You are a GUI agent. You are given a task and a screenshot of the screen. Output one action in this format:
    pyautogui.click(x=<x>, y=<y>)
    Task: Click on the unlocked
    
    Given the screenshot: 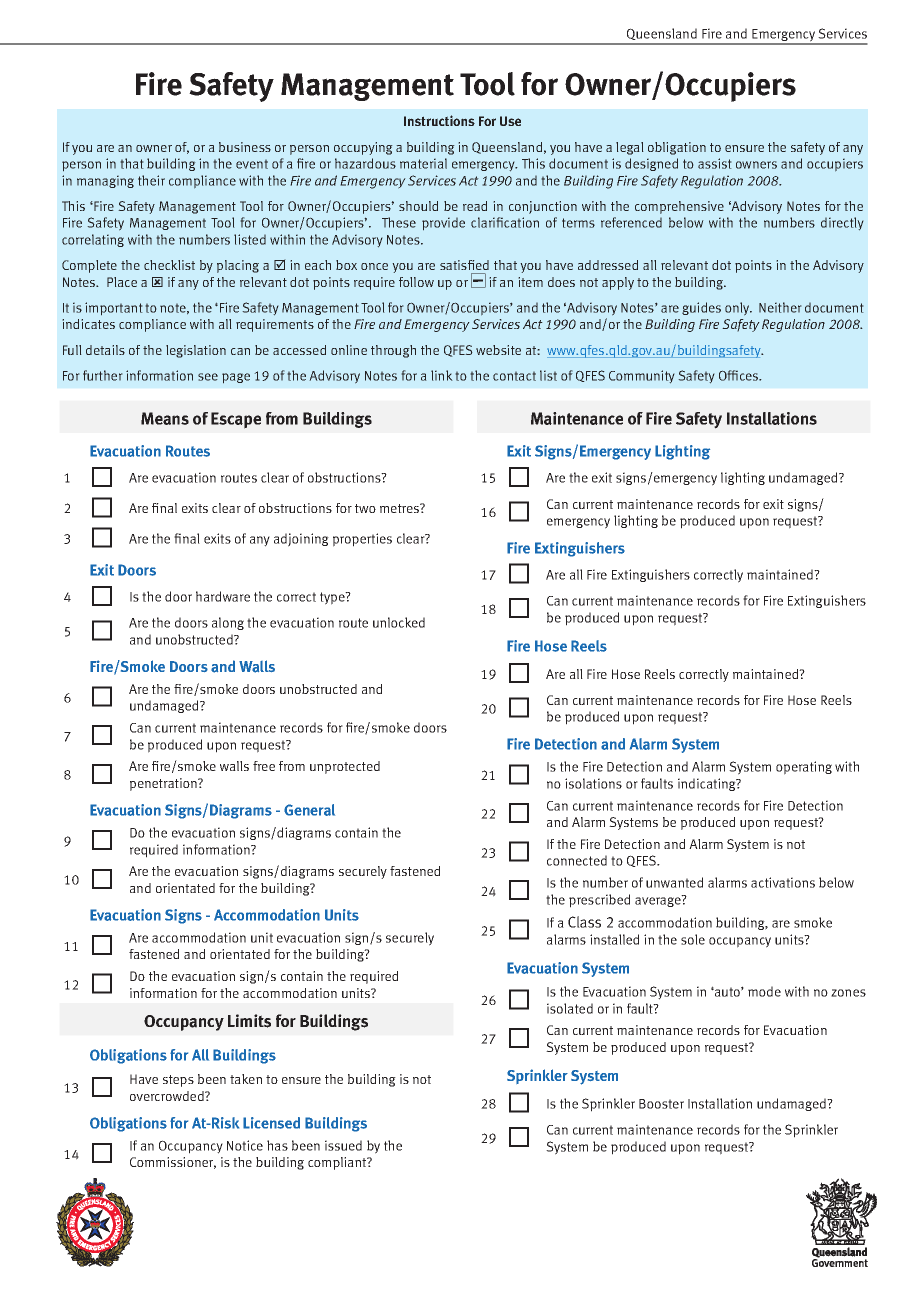 What is the action you would take?
    pyautogui.click(x=399, y=622)
